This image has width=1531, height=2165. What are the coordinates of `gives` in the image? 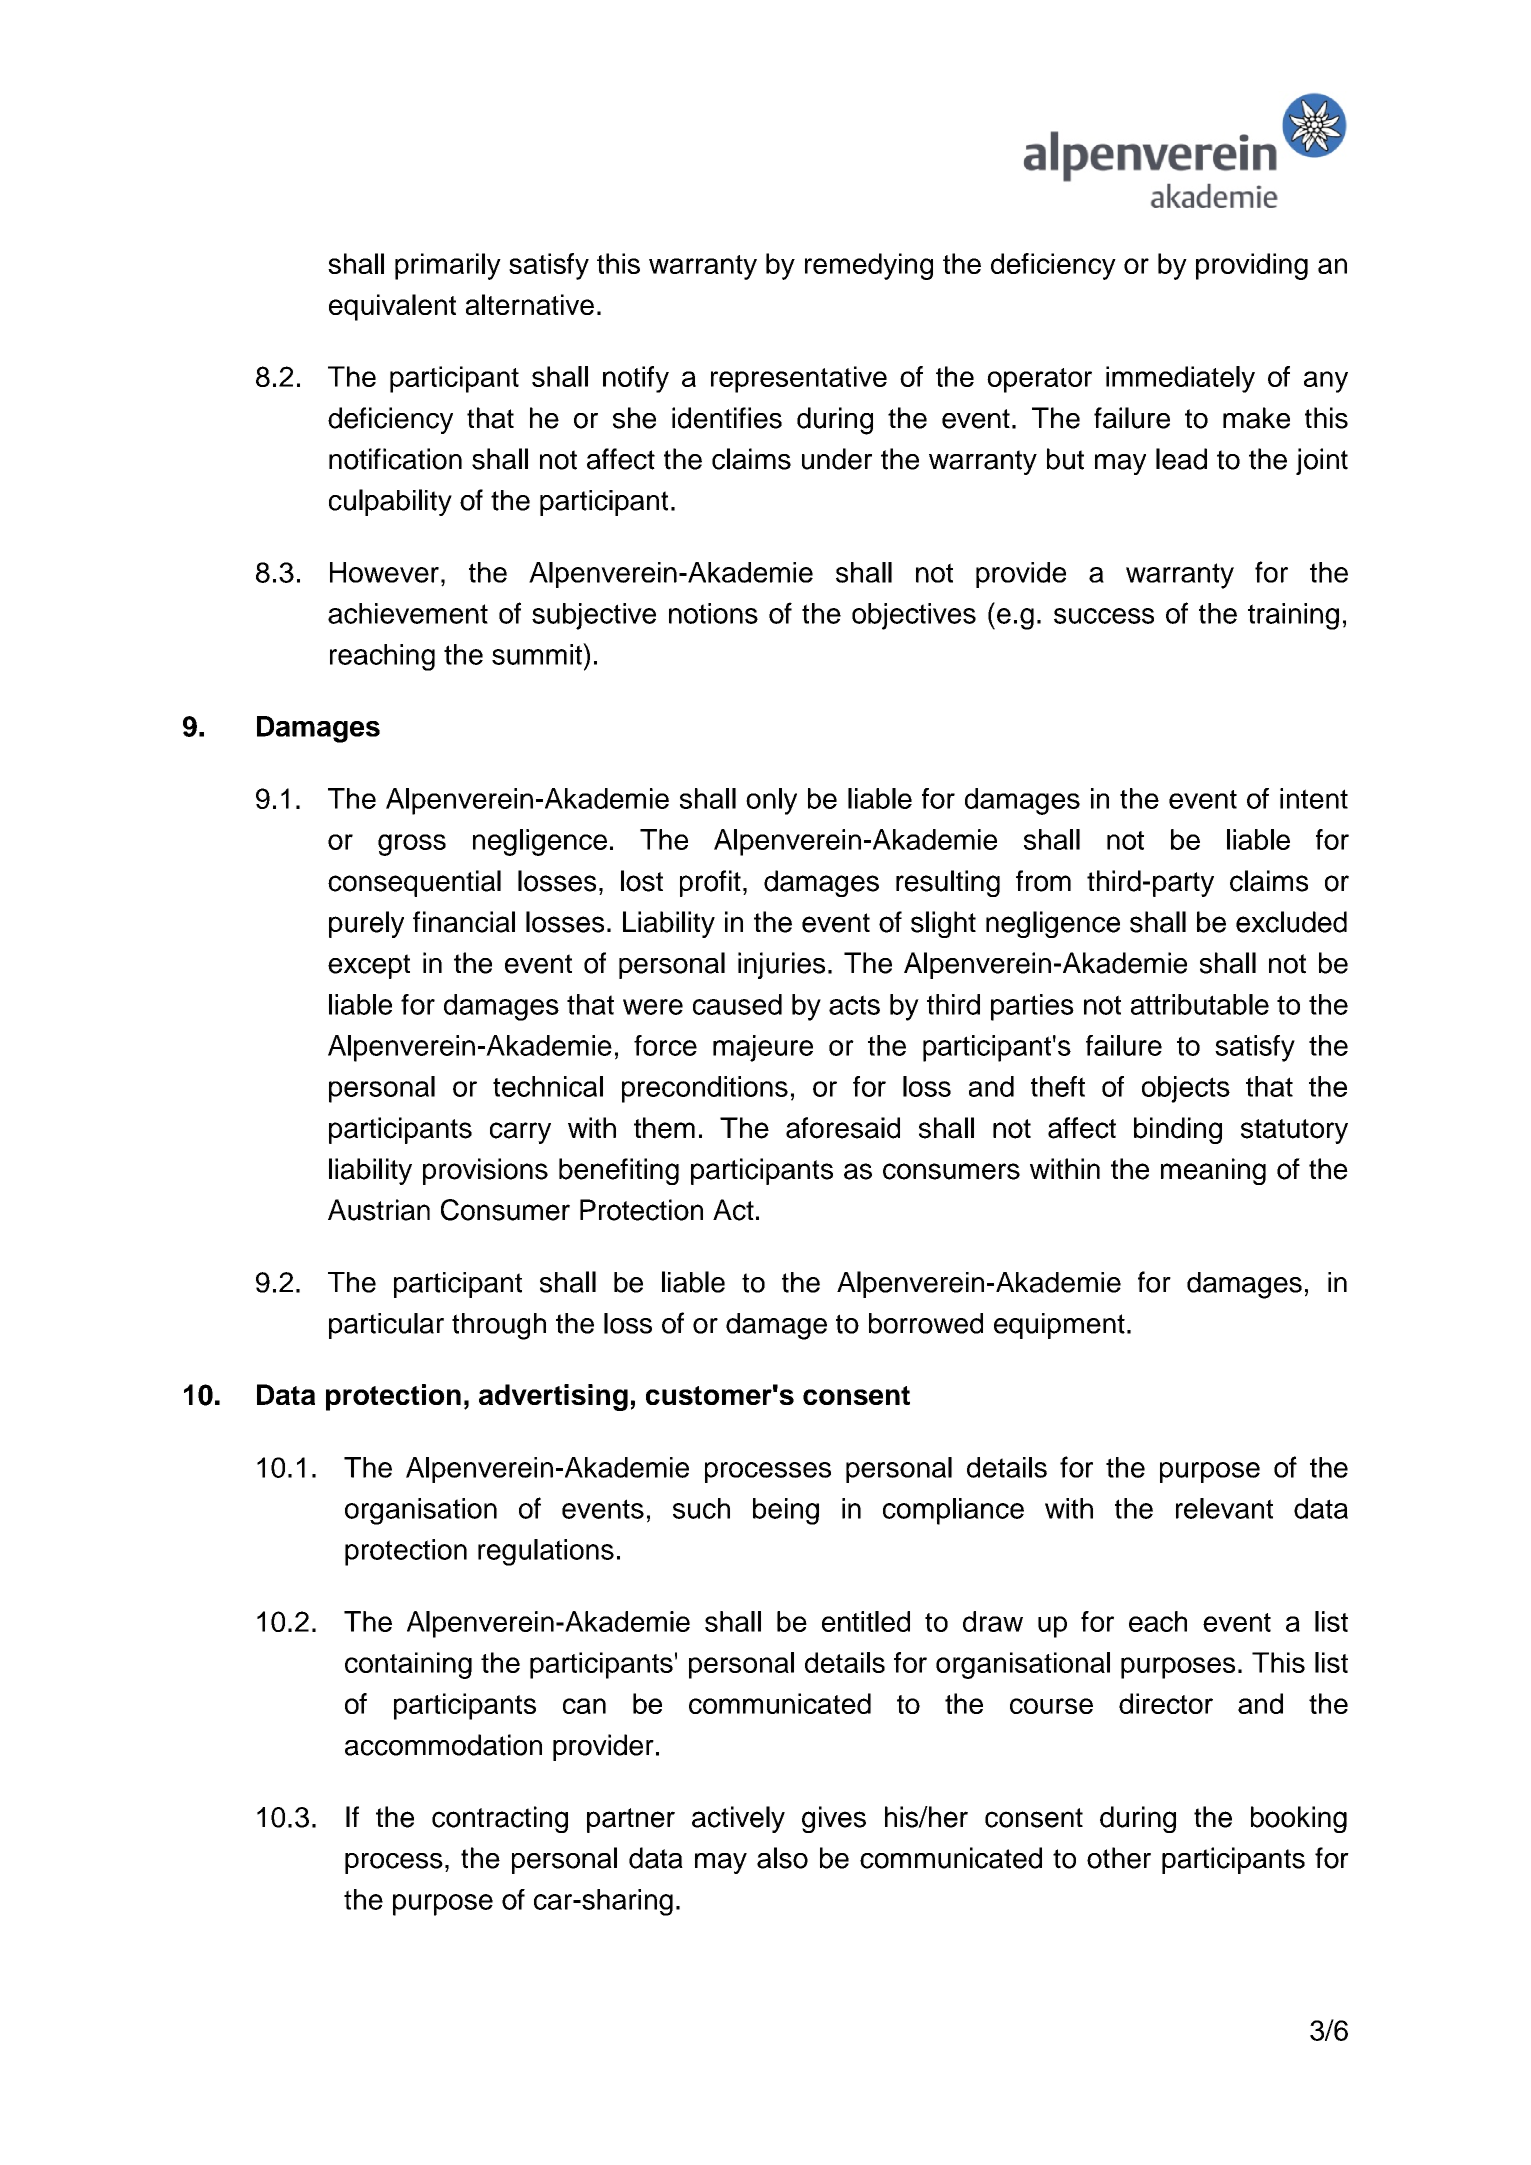 It's located at (834, 1819).
